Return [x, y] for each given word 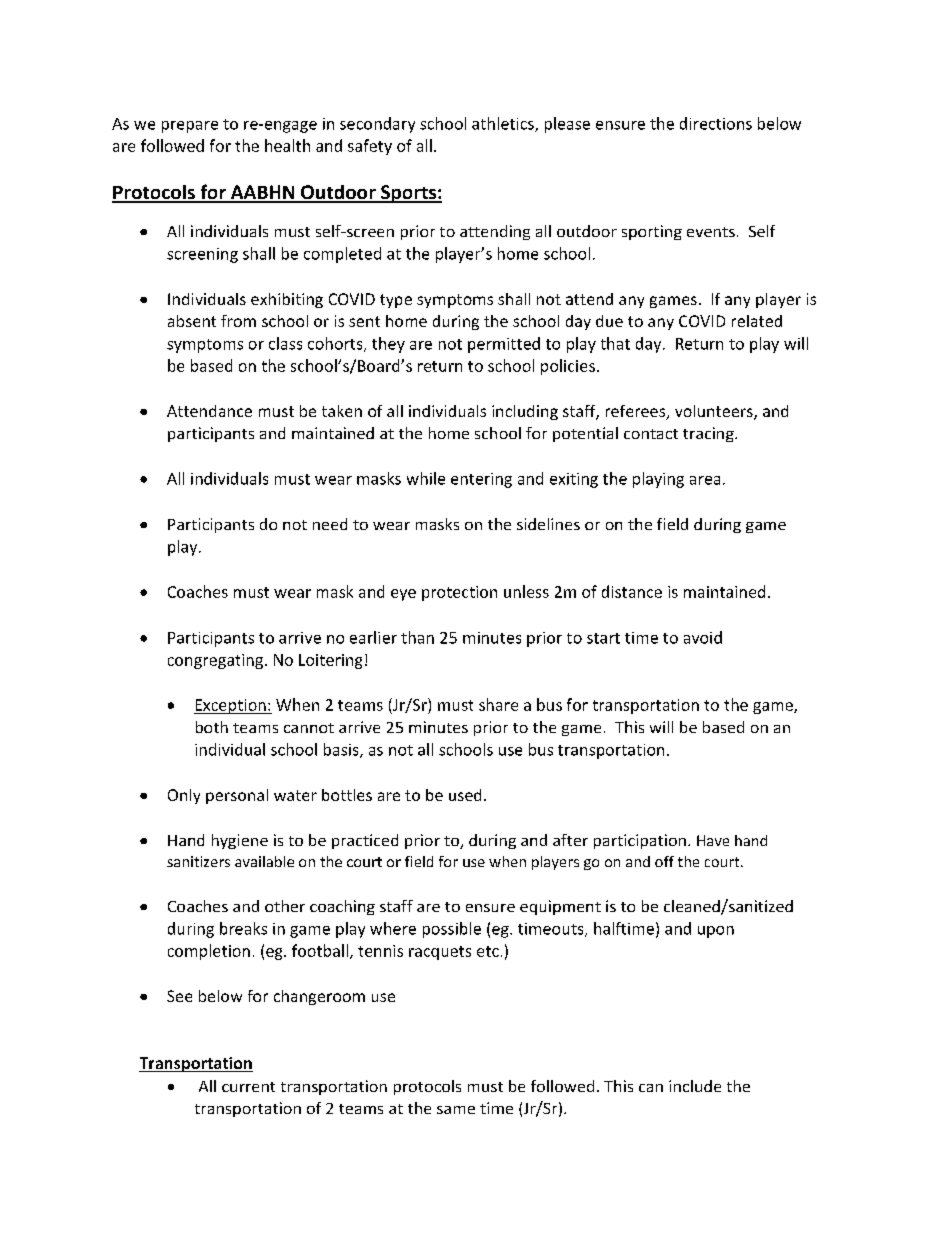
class [285, 343]
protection [459, 593]
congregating [215, 661]
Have [713, 840]
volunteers [715, 412]
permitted [504, 345]
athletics [504, 124]
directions [716, 123]
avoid [703, 637]
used [465, 795]
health [287, 145]
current [248, 1087]
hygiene [240, 841]
